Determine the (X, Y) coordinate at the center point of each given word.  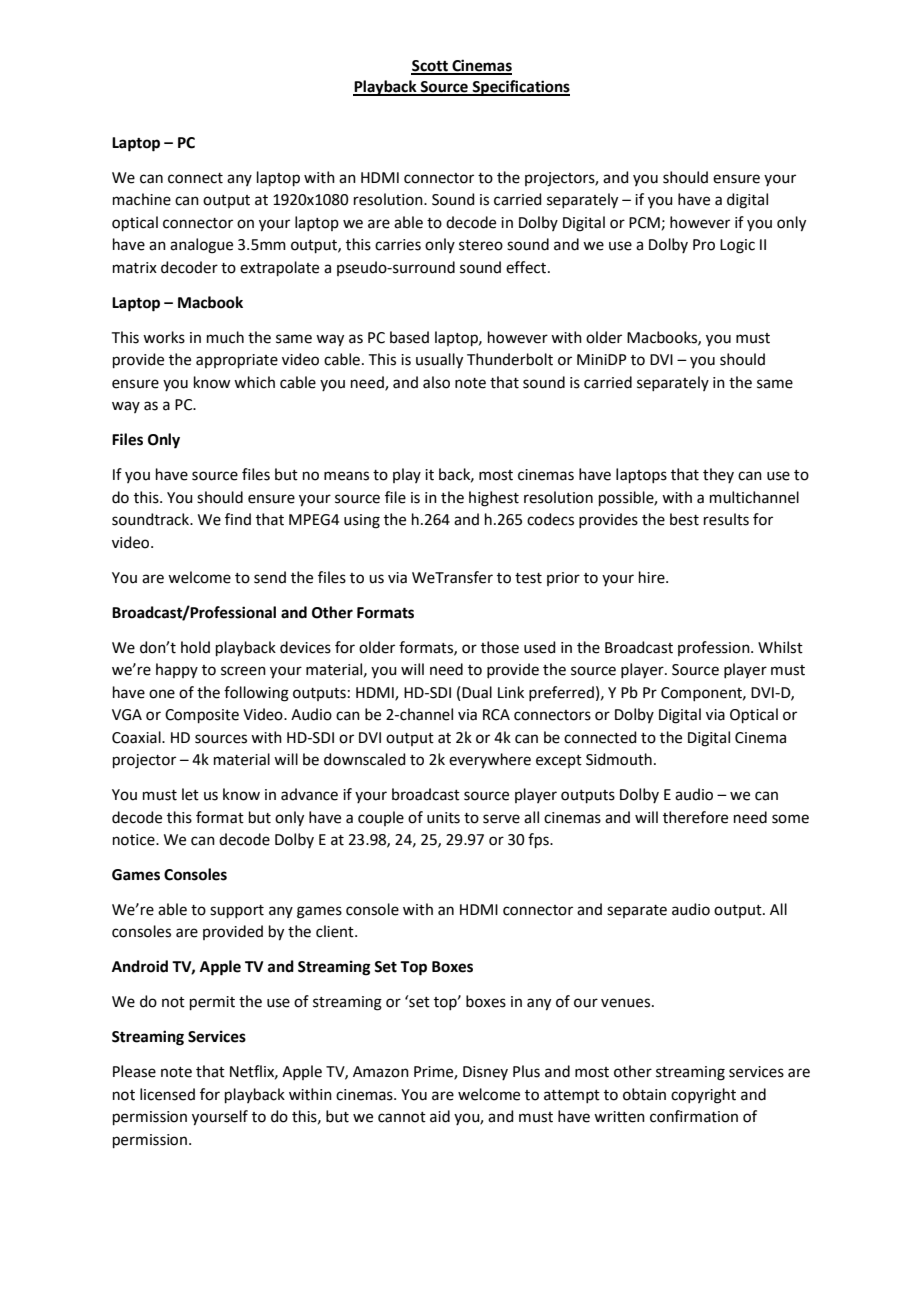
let (190, 794)
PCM (644, 223)
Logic (737, 246)
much (225, 337)
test (528, 578)
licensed (167, 1094)
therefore (695, 817)
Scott (430, 67)
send (270, 577)
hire (653, 577)
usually (439, 361)
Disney (485, 1073)
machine (142, 199)
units (443, 818)
